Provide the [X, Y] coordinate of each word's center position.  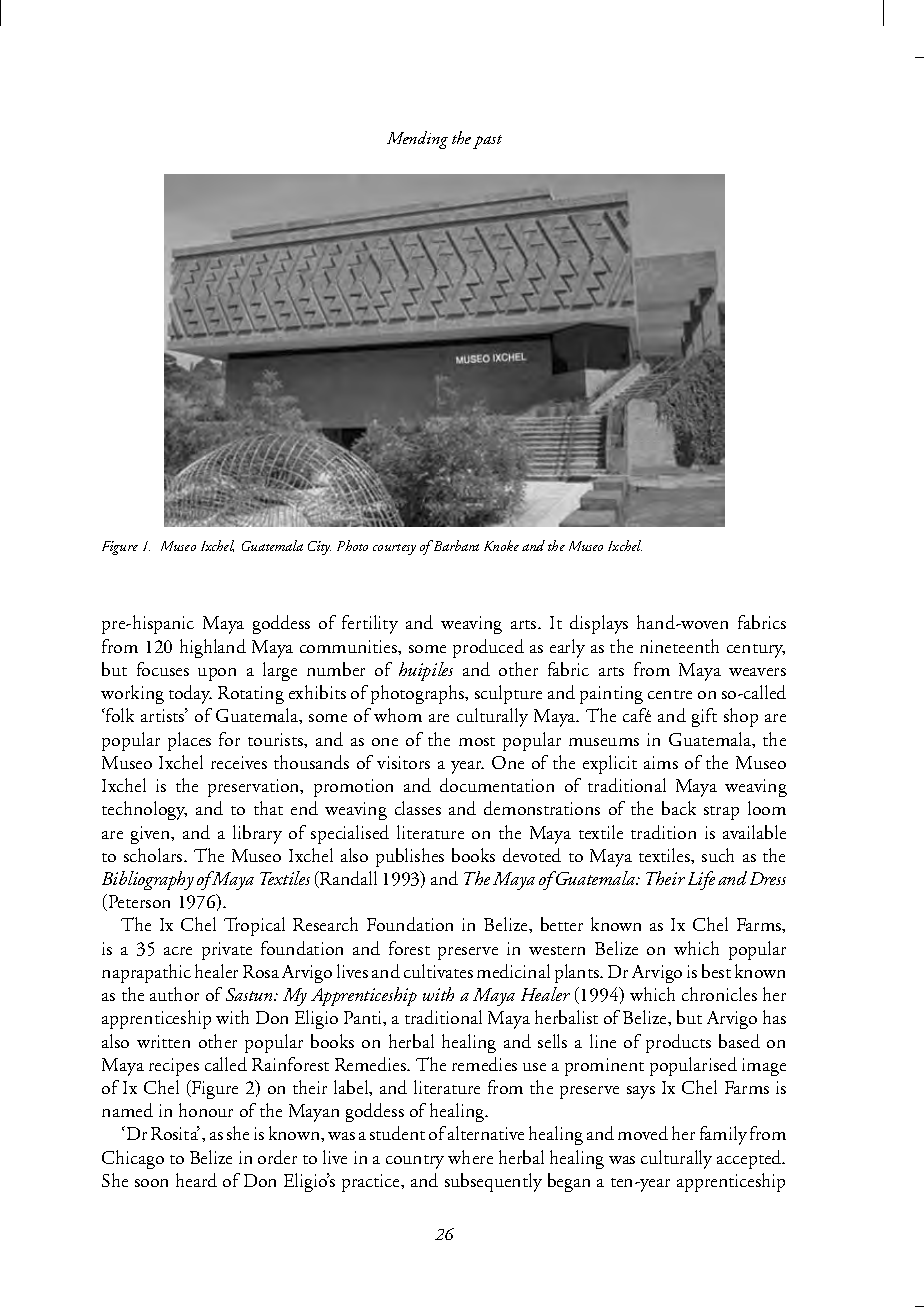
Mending [417, 140]
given [152, 835]
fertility [370, 624]
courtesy [394, 549]
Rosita [175, 1133]
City [319, 548]
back [679, 808]
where [470, 1157]
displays [599, 624]
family [723, 1135]
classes [418, 808]
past [487, 142]
